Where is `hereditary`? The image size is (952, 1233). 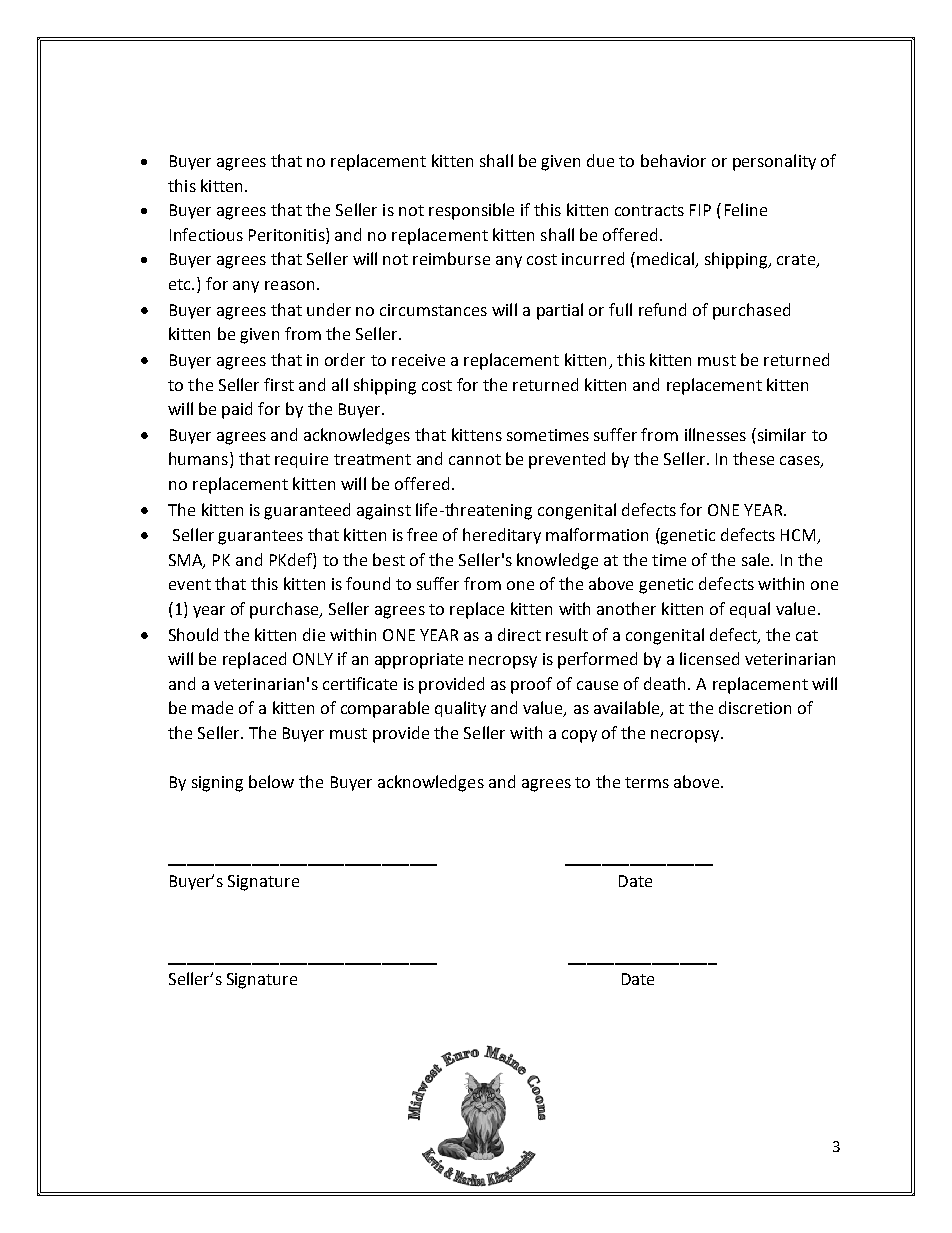
hereditary is located at coordinates (502, 536).
